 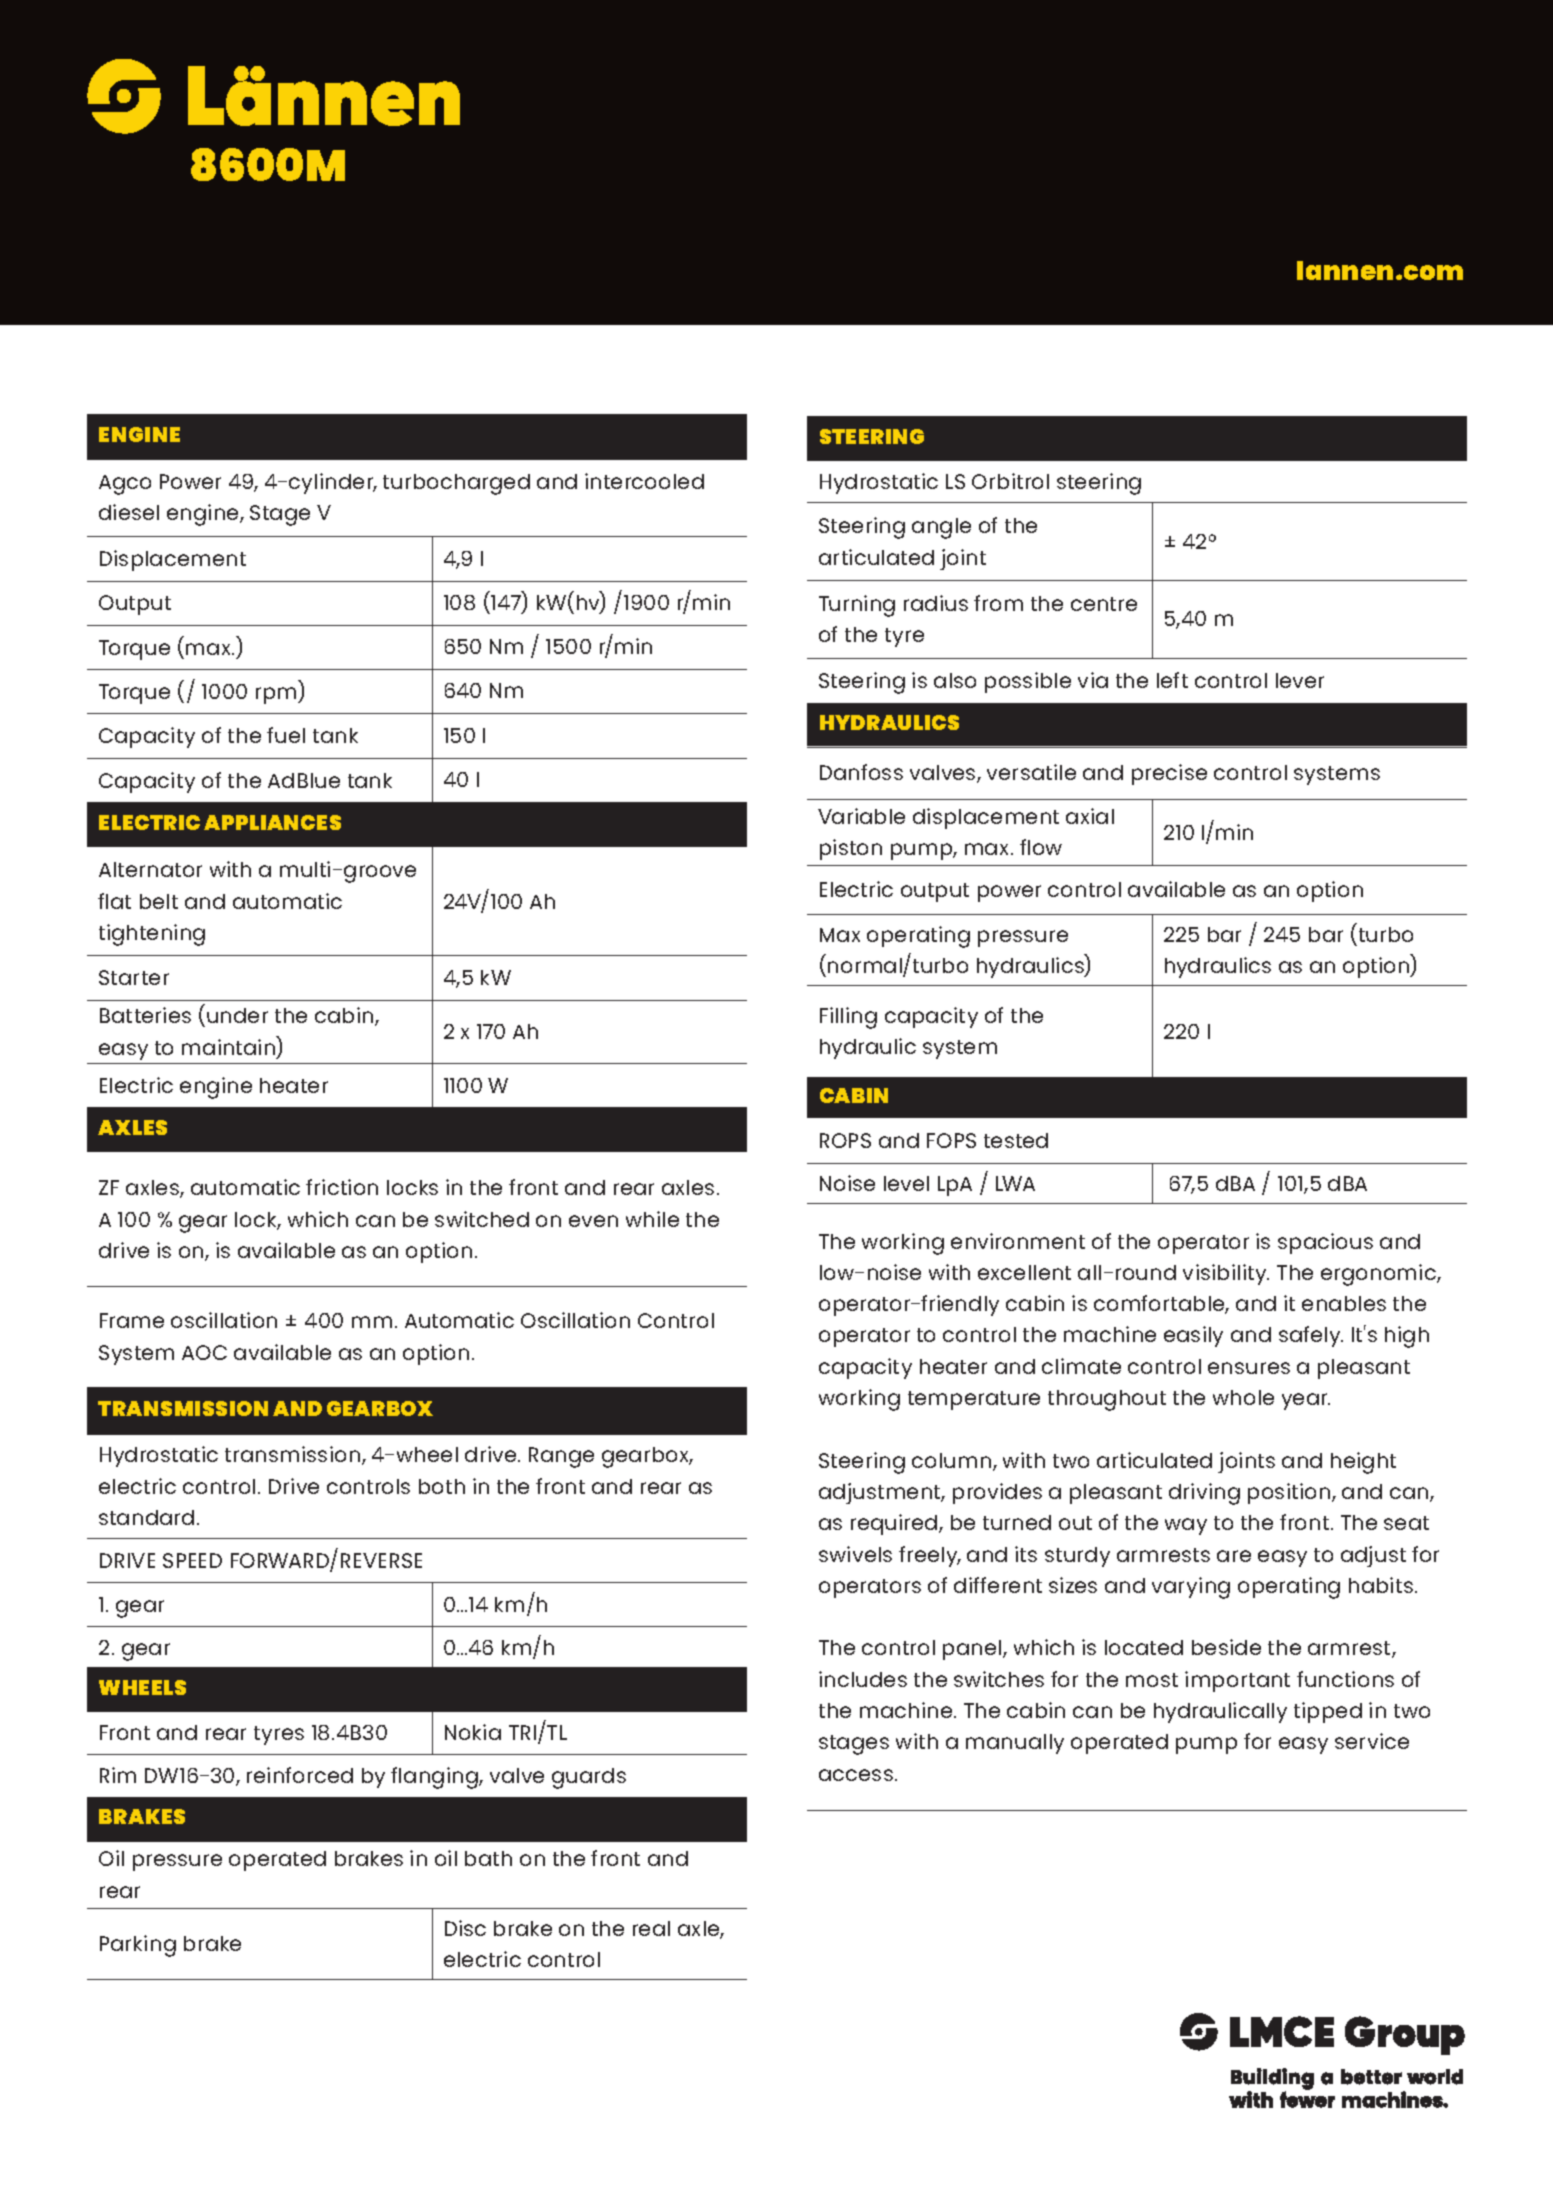 I want to click on AOC, so click(x=204, y=1352).
